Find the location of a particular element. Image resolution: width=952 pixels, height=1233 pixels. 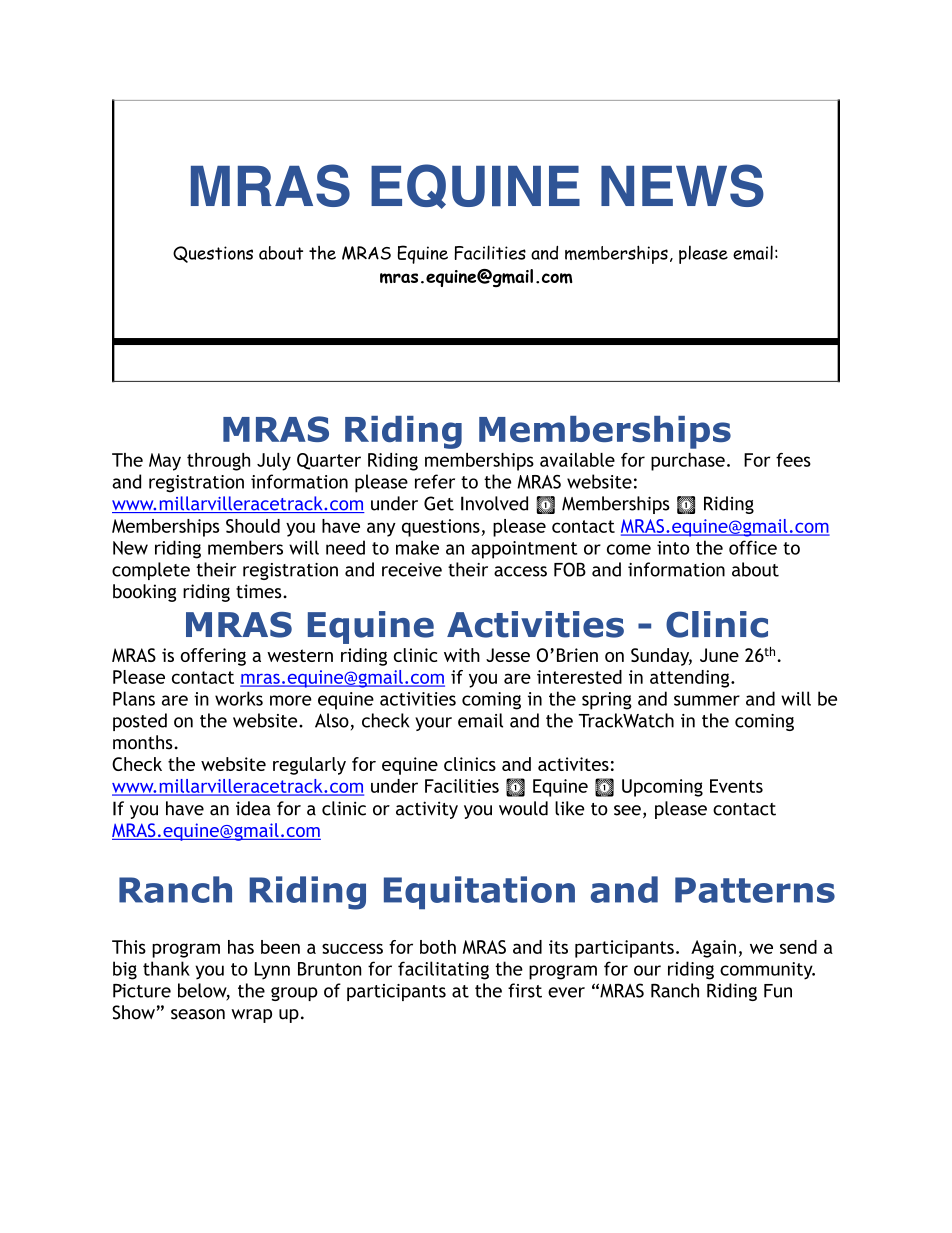

purchase is located at coordinates (688, 462).
